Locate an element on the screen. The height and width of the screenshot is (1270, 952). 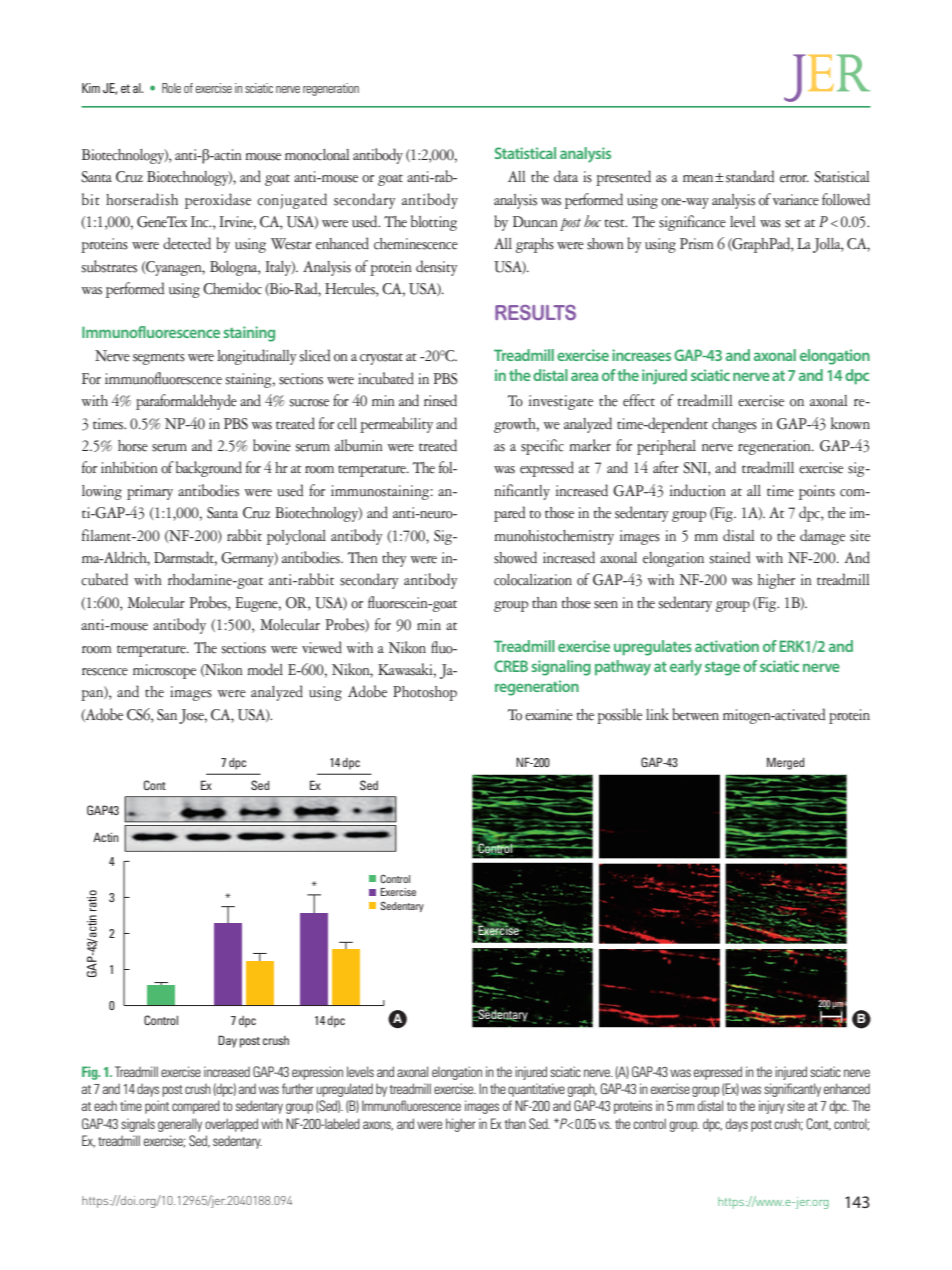
model is located at coordinates (265, 669).
